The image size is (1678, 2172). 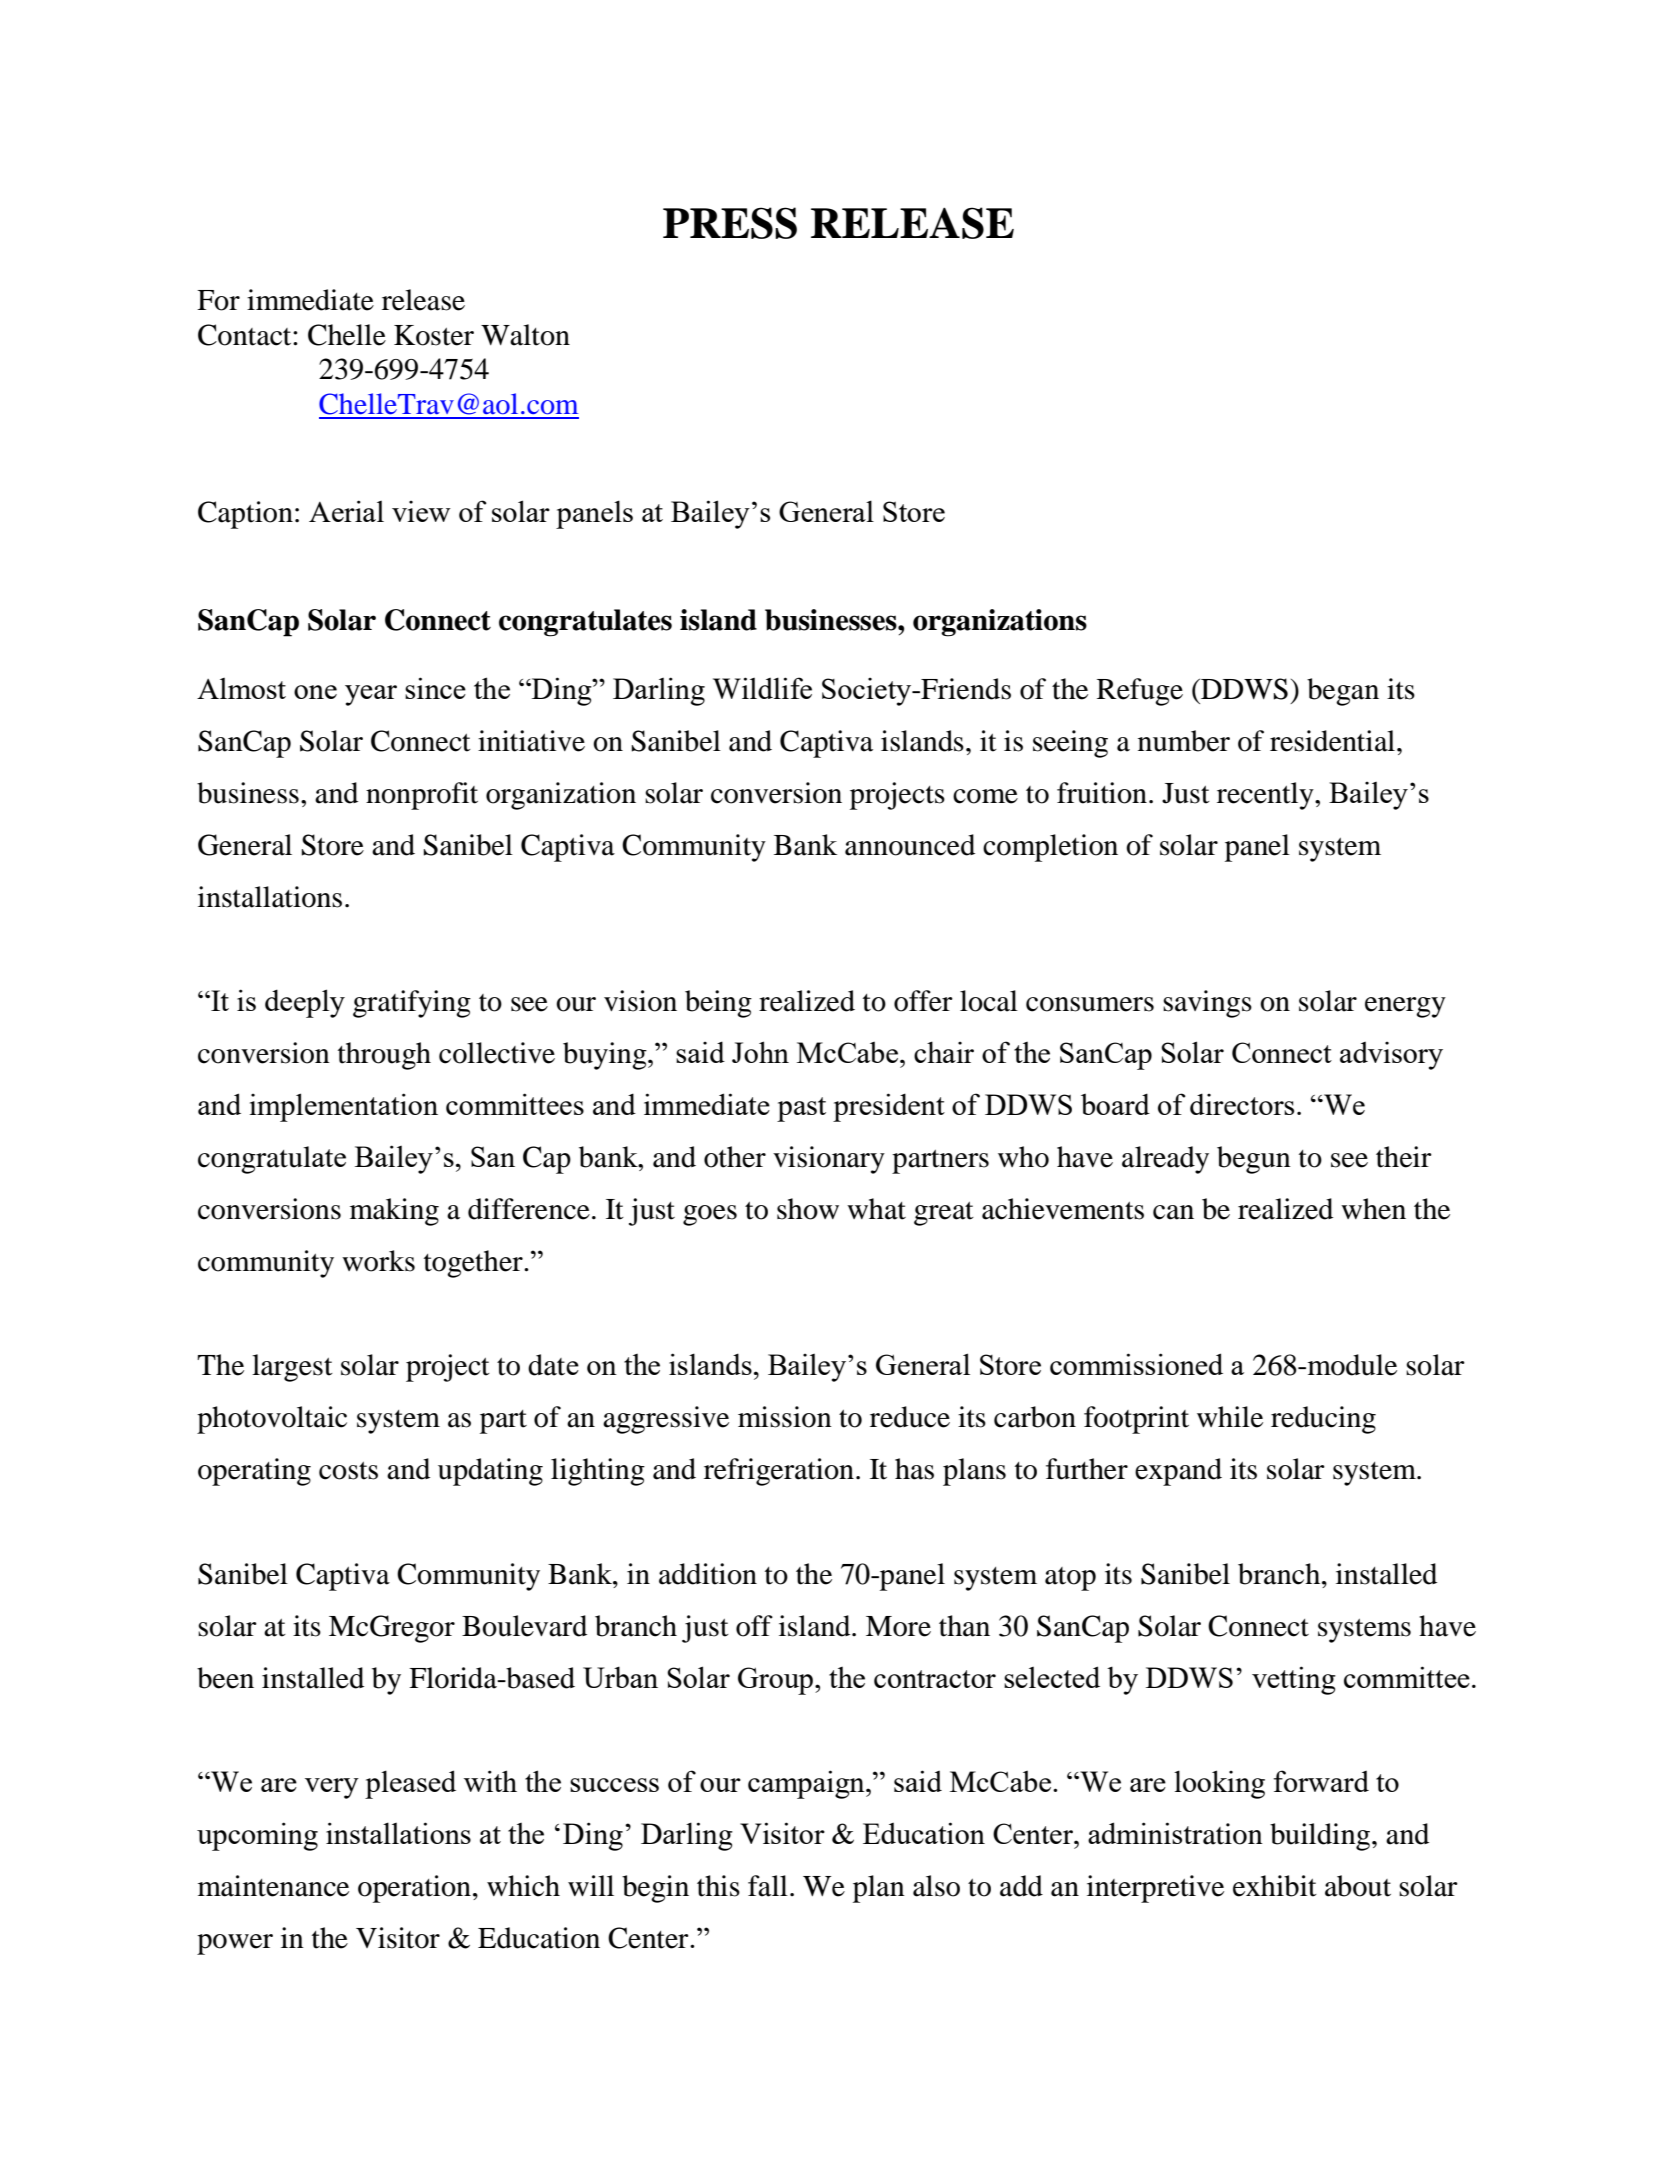 What do you see at coordinates (343, 1107) in the document?
I see `implementation` at bounding box center [343, 1107].
